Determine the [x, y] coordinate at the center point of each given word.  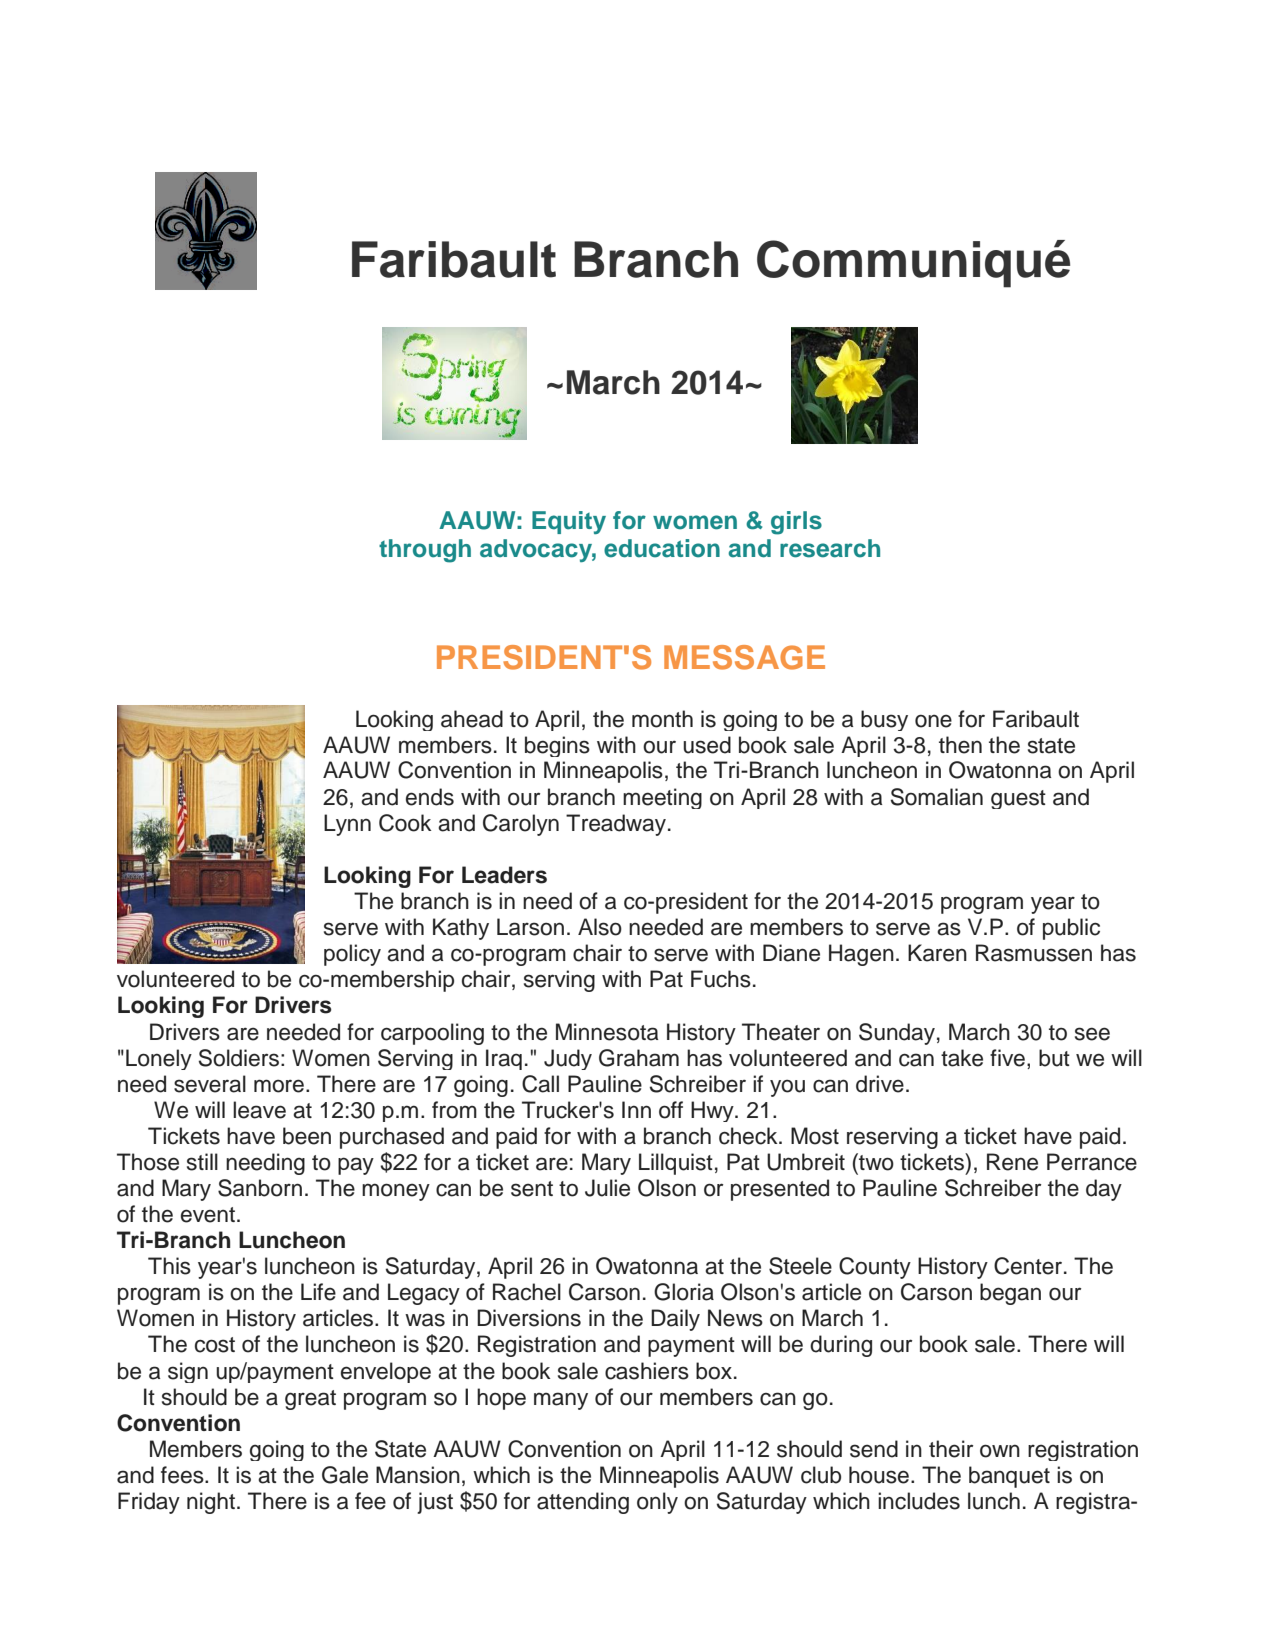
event [208, 1215]
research [830, 548]
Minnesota [607, 1032]
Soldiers [238, 1058]
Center [1029, 1266]
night [212, 1503]
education [662, 548]
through [425, 551]
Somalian [936, 797]
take [962, 1058]
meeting [662, 798]
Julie [607, 1188]
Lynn [347, 825]
